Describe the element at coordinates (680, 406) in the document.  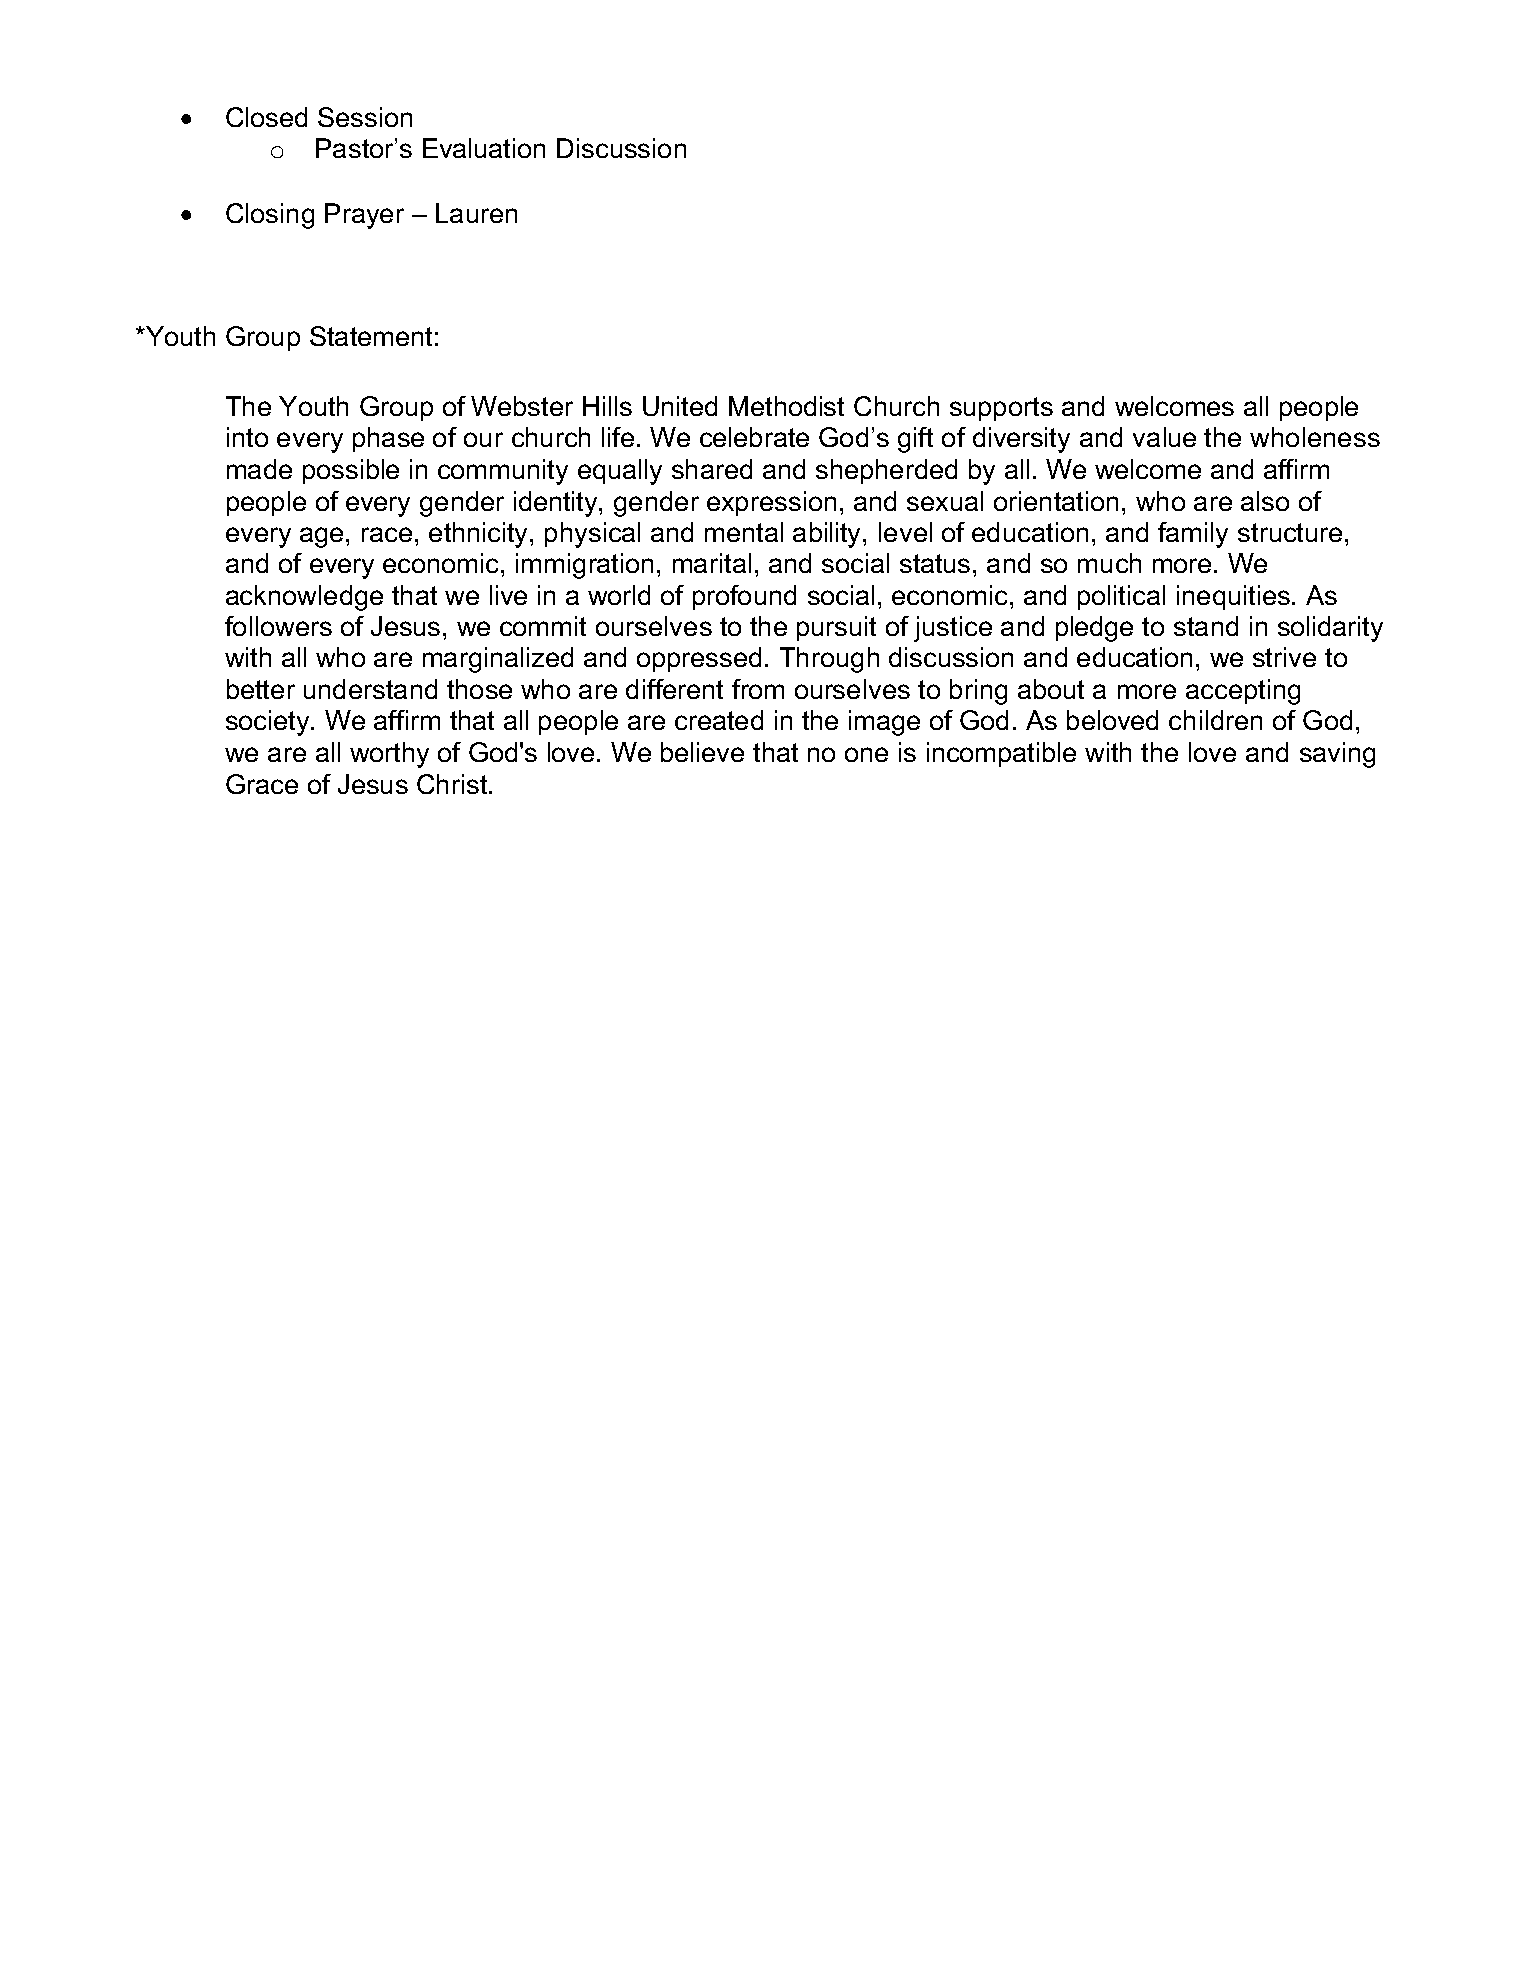
I see `United` at that location.
